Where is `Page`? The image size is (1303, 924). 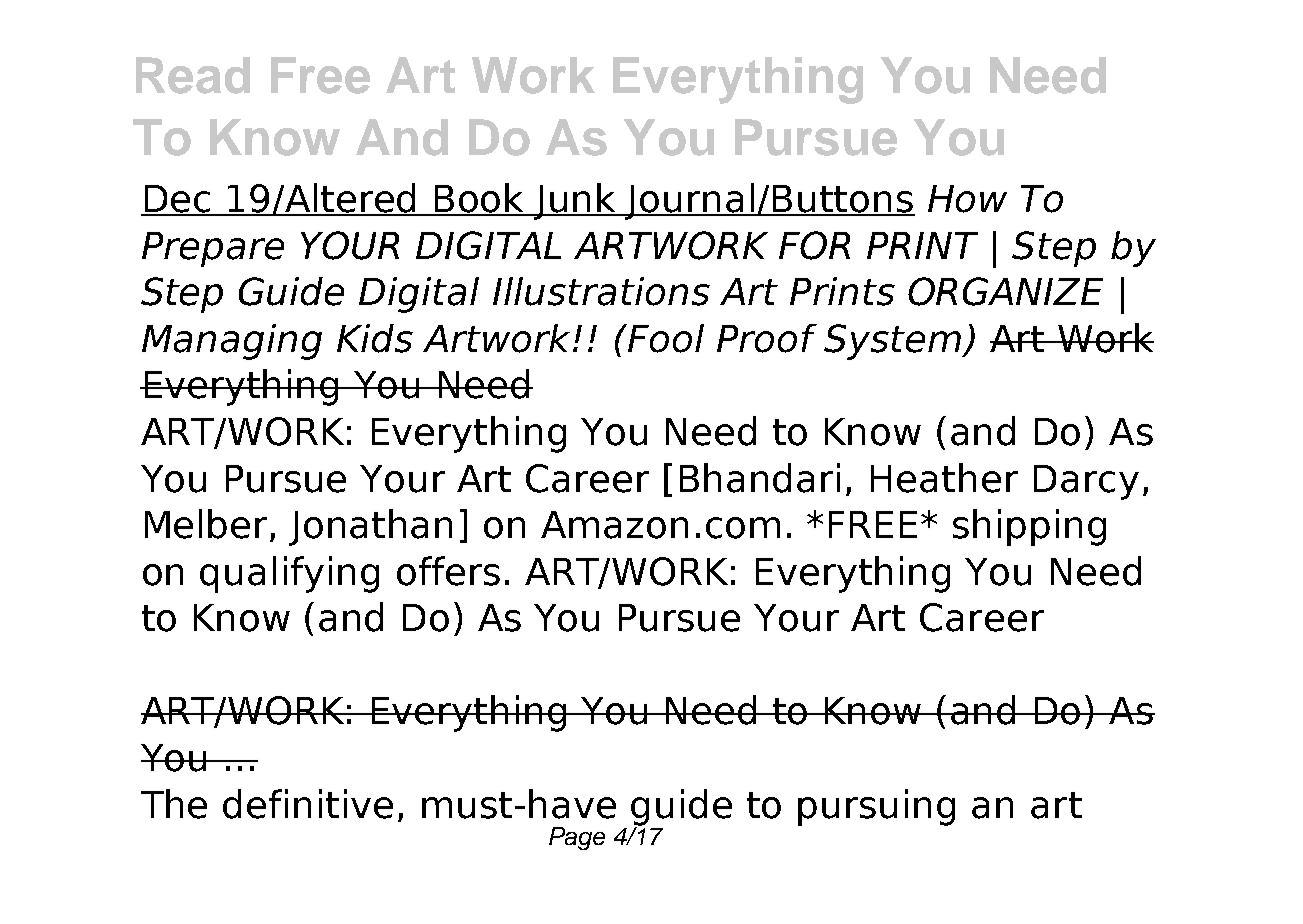
Page is located at coordinates (577, 838).
